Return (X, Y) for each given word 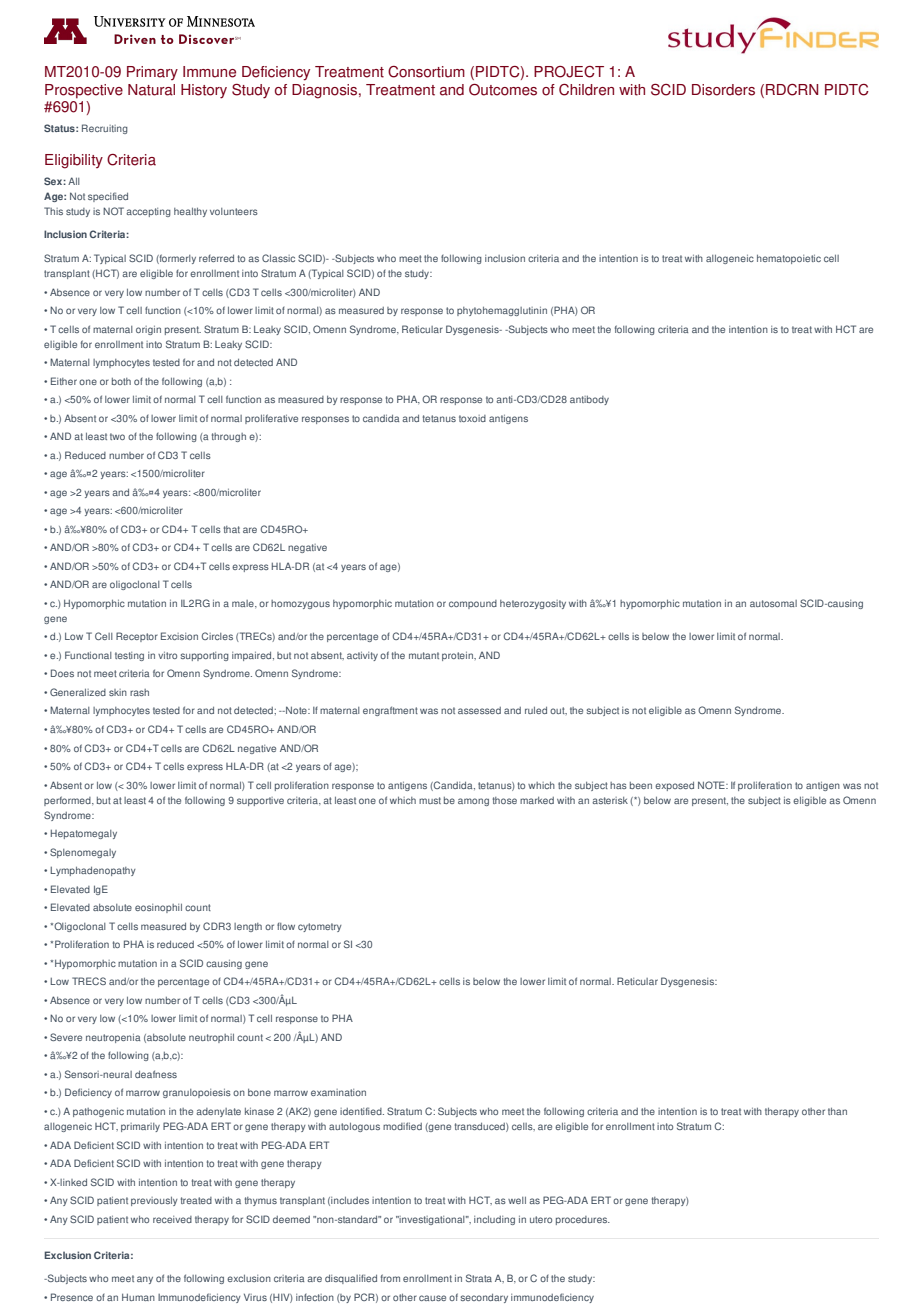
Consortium (426, 72)
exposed (674, 786)
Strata (479, 1278)
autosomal (773, 603)
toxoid (472, 418)
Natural (151, 90)
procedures (583, 1220)
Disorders (723, 90)
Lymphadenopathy (93, 871)
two (117, 436)
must (430, 800)
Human (138, 1297)
